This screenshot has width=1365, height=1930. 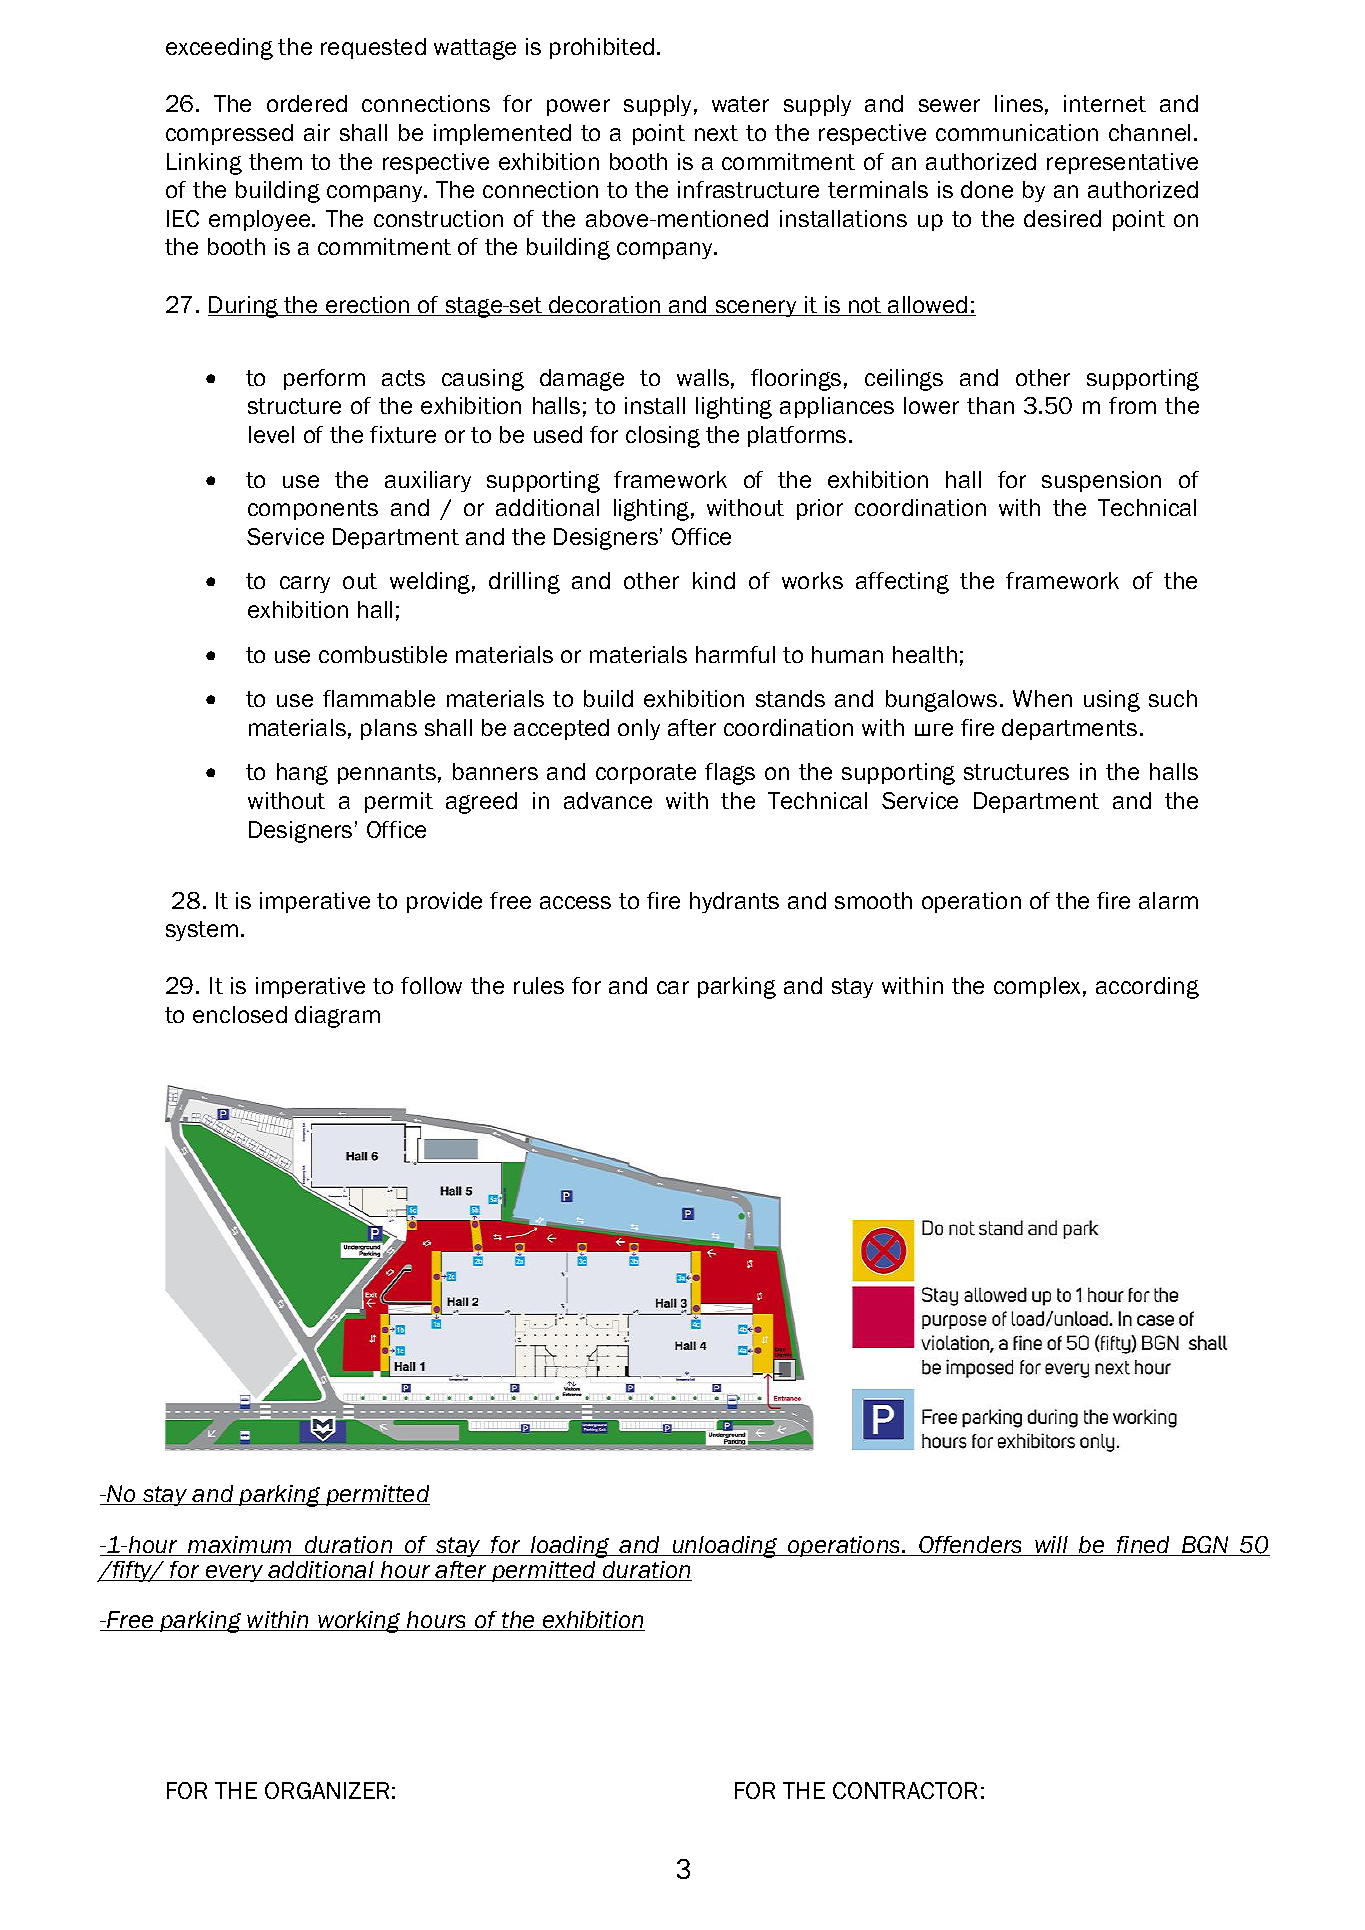 I want to click on carry, so click(x=305, y=584).
